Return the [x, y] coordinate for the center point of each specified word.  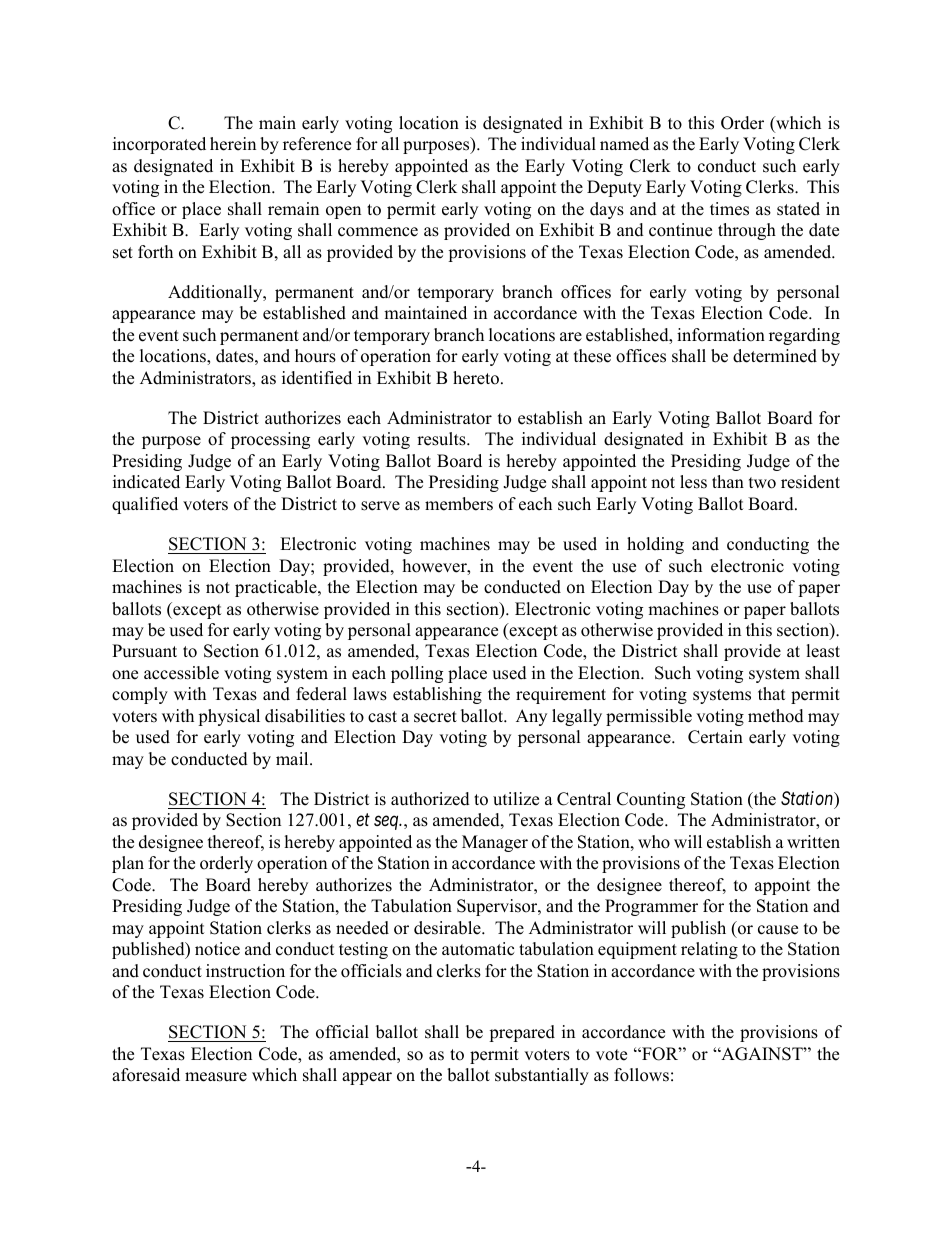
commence [378, 232]
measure [216, 1077]
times [729, 209]
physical [229, 717]
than [728, 481]
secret [435, 717]
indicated [146, 482]
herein [233, 144]
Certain [715, 737]
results [442, 439]
